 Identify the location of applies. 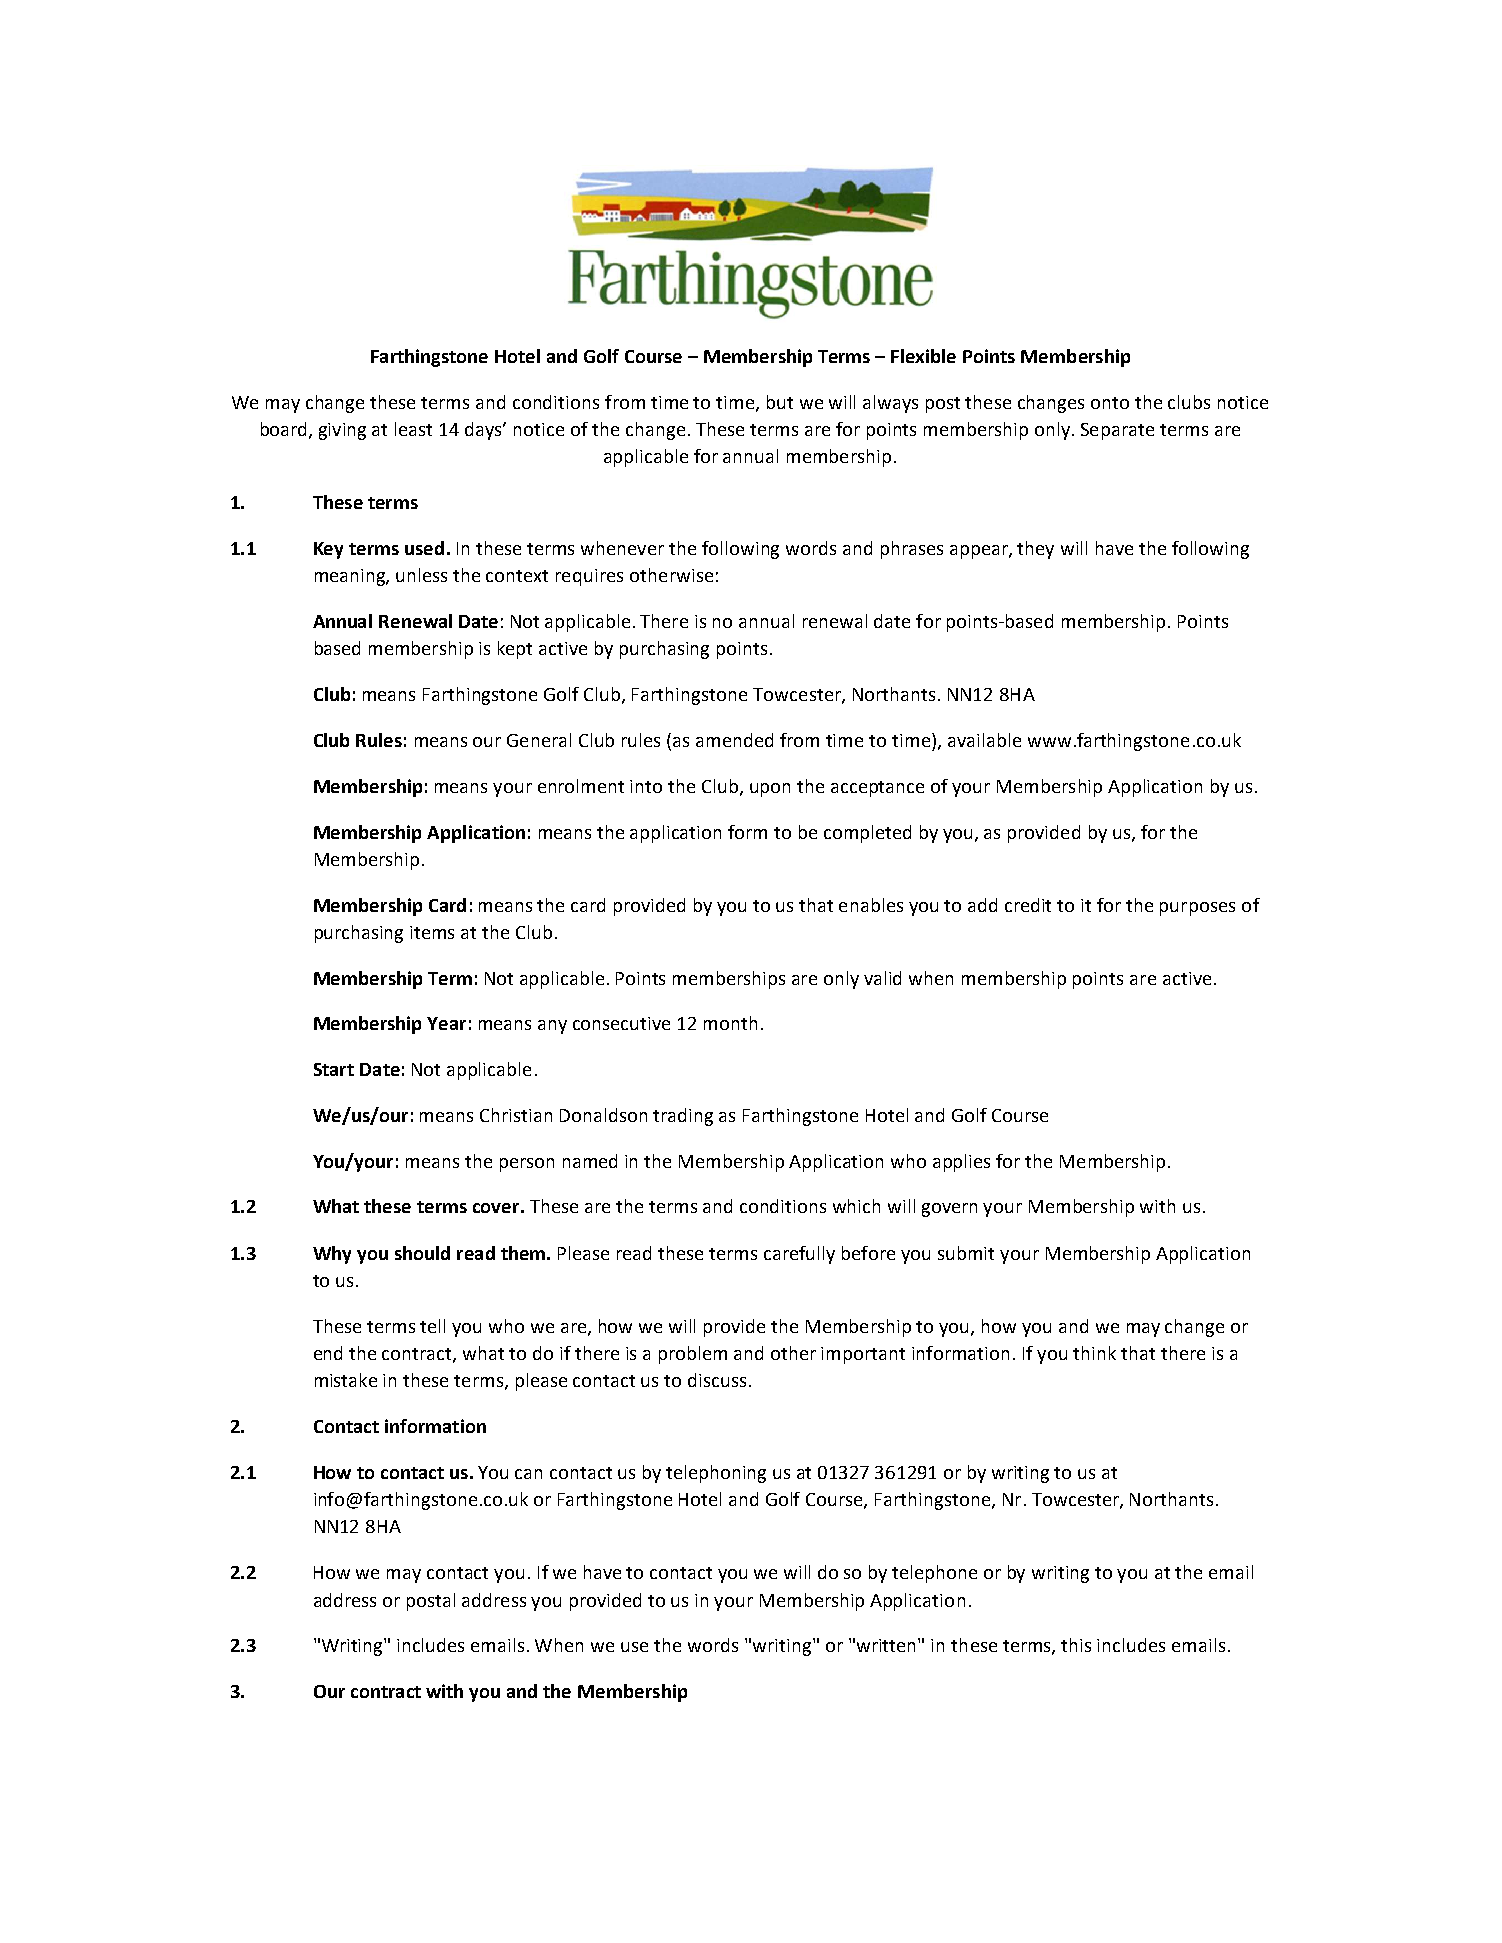
(961, 1163).
